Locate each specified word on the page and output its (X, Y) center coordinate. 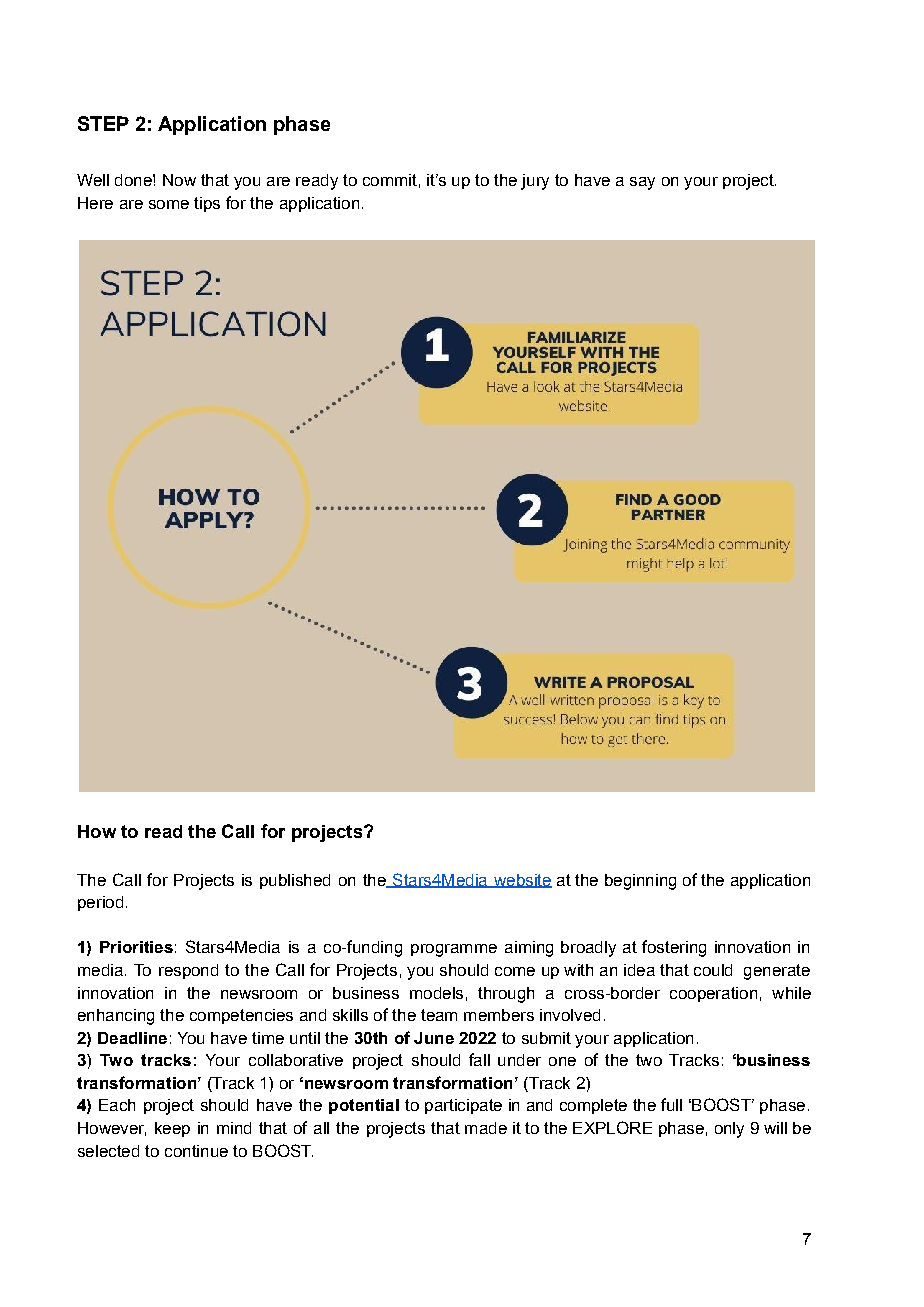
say (642, 183)
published (295, 881)
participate (463, 1106)
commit (390, 180)
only (729, 1130)
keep (172, 1129)
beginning (640, 882)
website (521, 881)
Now (179, 180)
